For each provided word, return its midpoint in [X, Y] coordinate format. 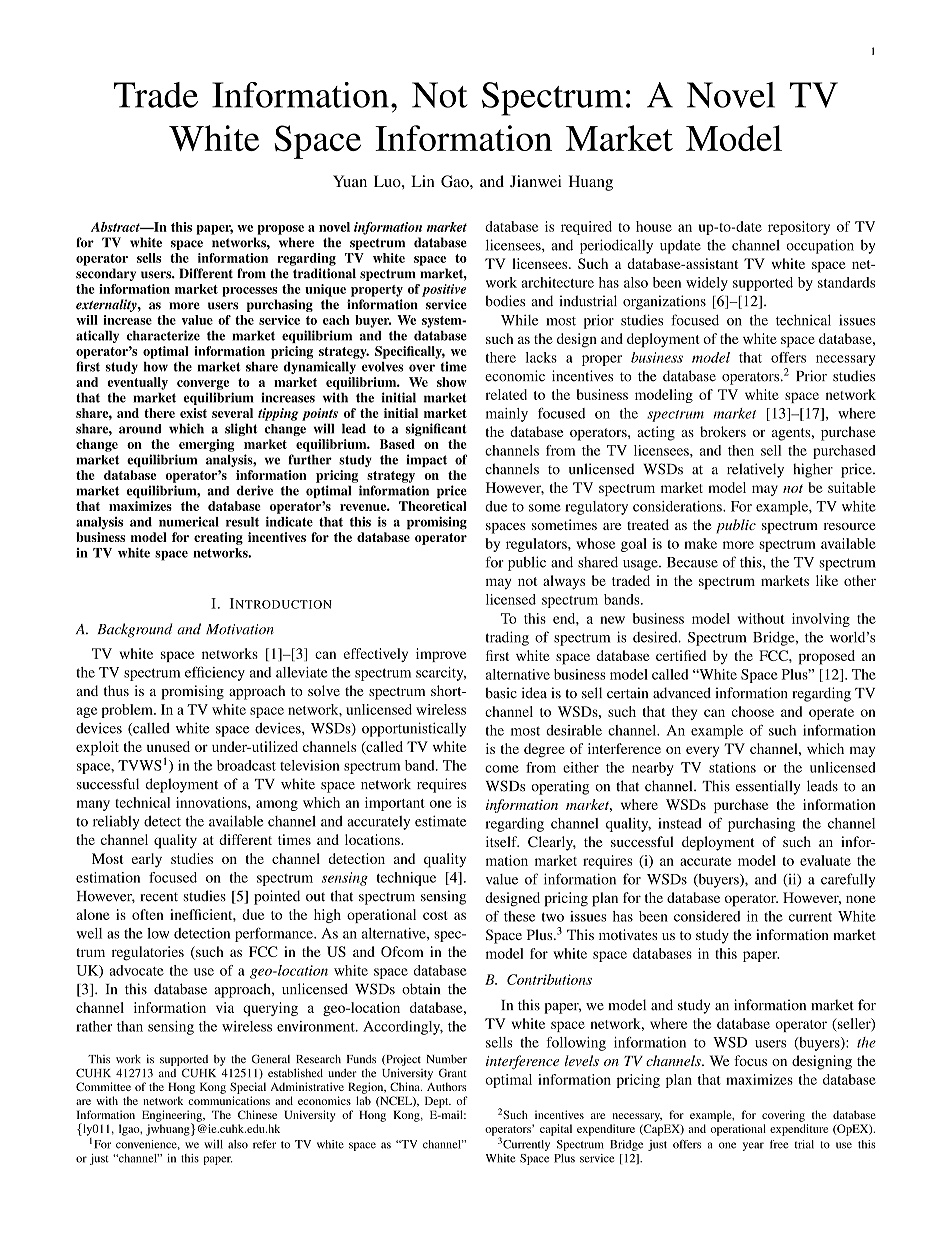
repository [799, 228]
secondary [106, 274]
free [779, 1144]
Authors [446, 1086]
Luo [388, 181]
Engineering [173, 1117]
